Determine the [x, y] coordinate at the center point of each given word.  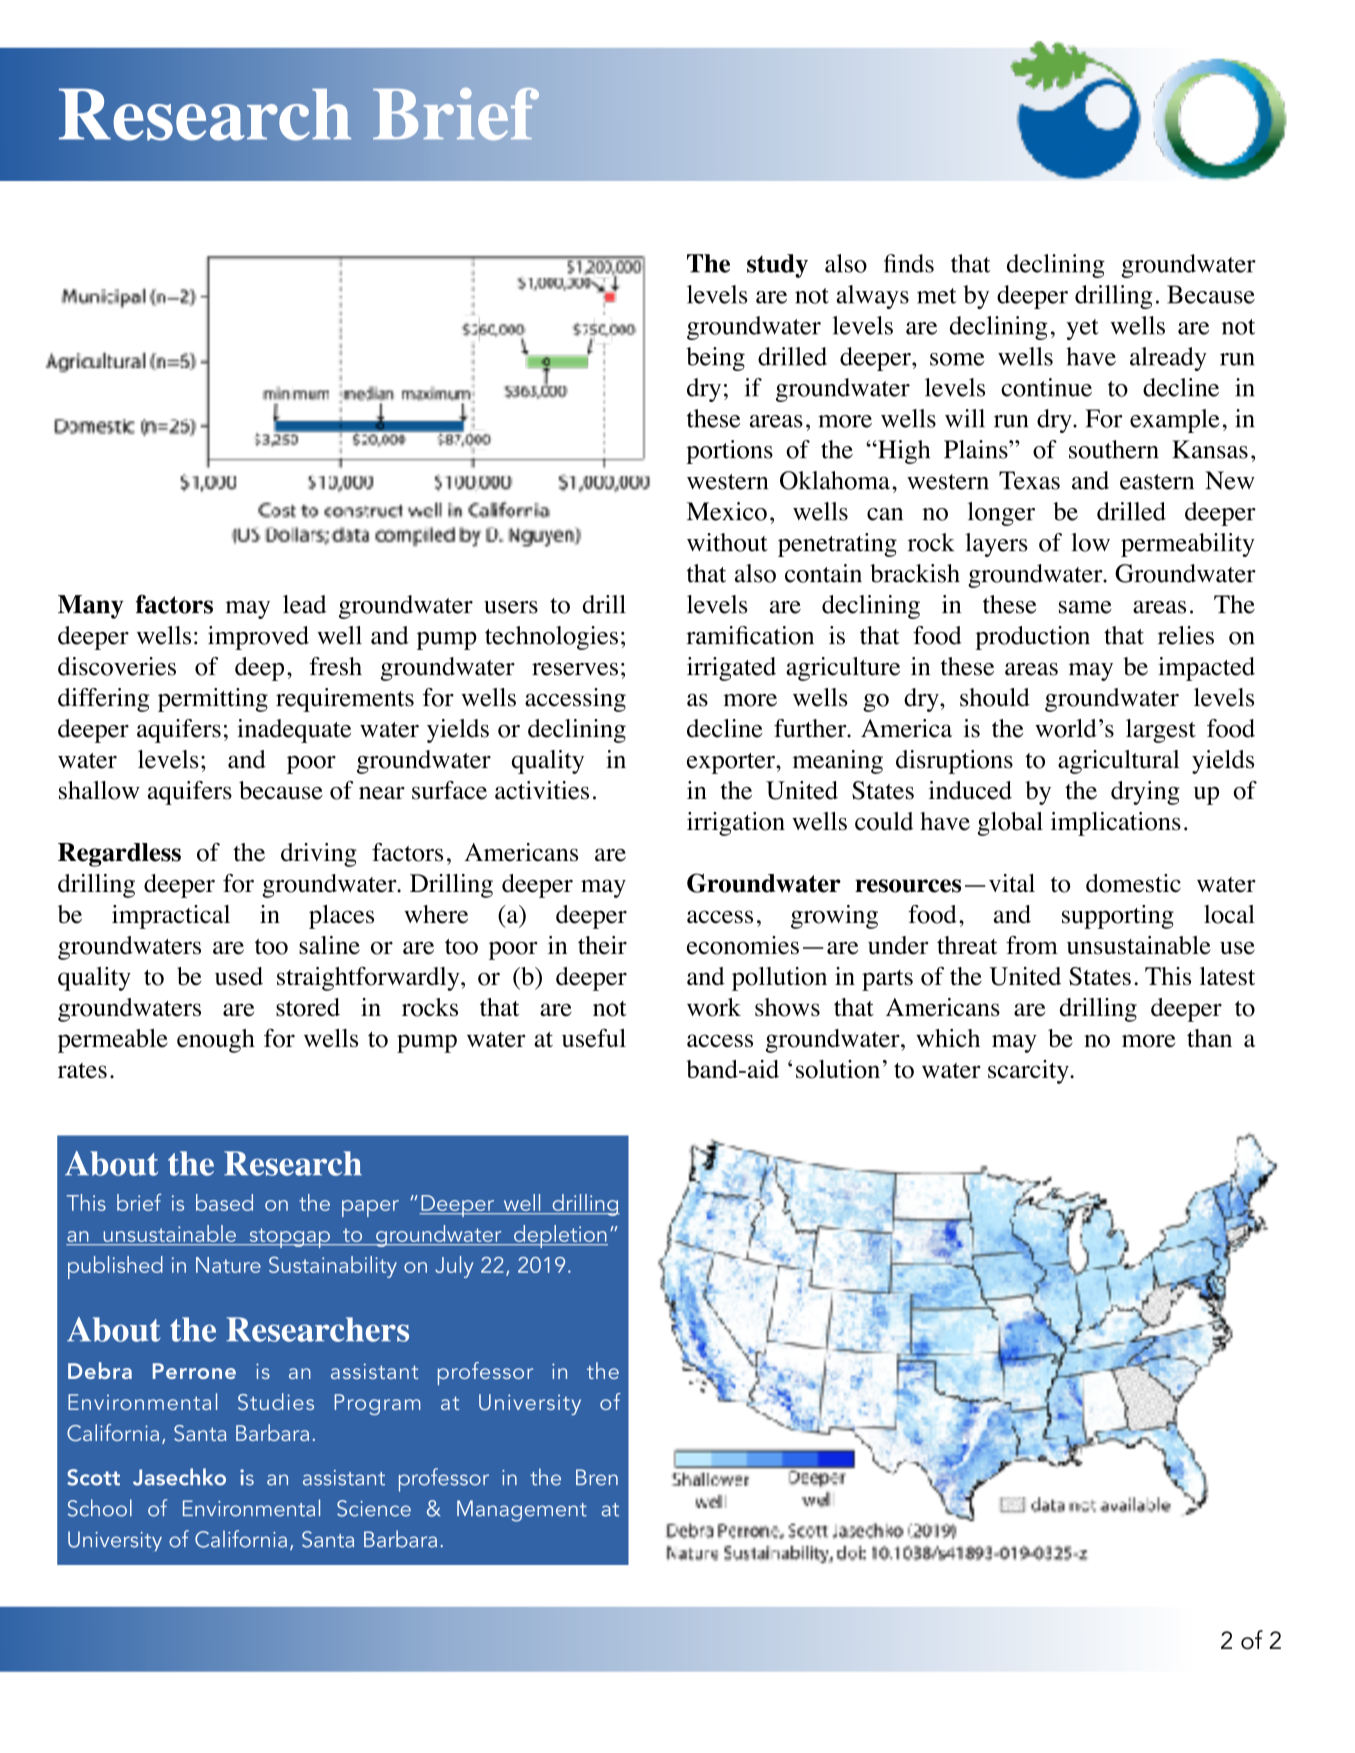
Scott [93, 1477]
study [777, 266]
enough [216, 1041]
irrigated [731, 669]
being [715, 359]
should [995, 697]
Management [522, 1511]
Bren [597, 1477]
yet [1082, 329]
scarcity [1029, 1072]
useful [594, 1038]
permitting [213, 700]
